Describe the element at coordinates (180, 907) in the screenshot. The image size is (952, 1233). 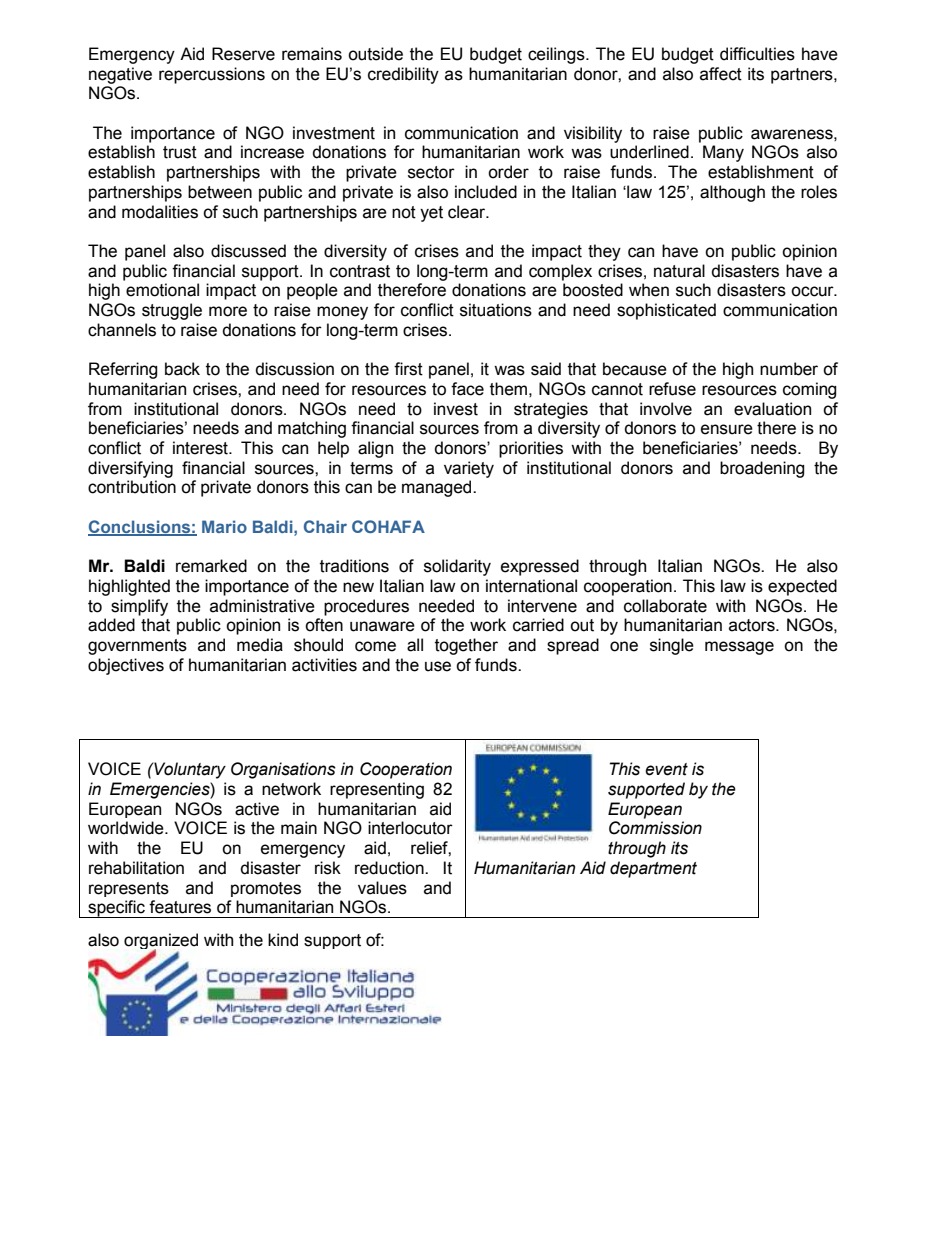
I see `features` at that location.
